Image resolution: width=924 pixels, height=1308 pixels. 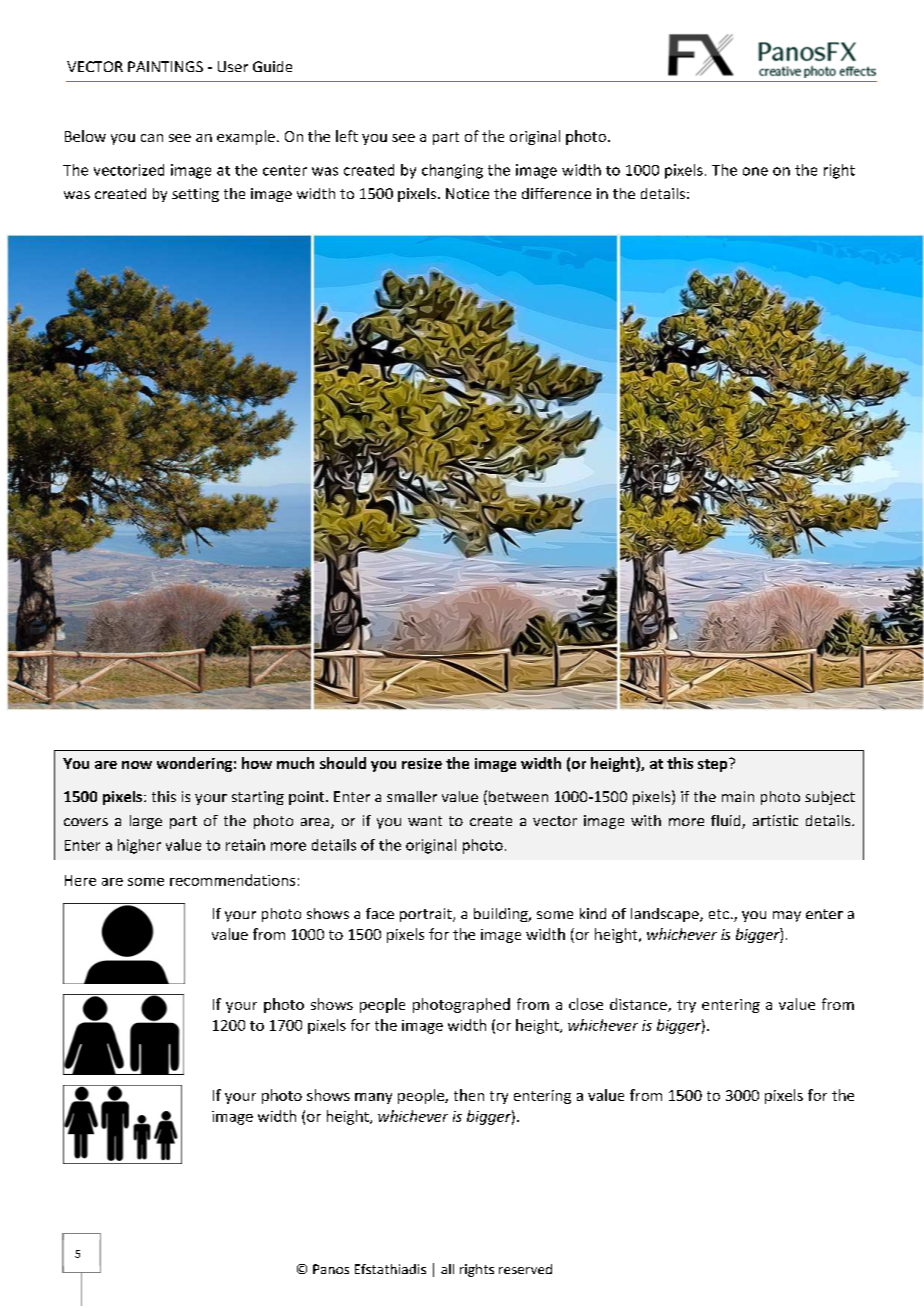 I want to click on one, so click(x=755, y=171).
